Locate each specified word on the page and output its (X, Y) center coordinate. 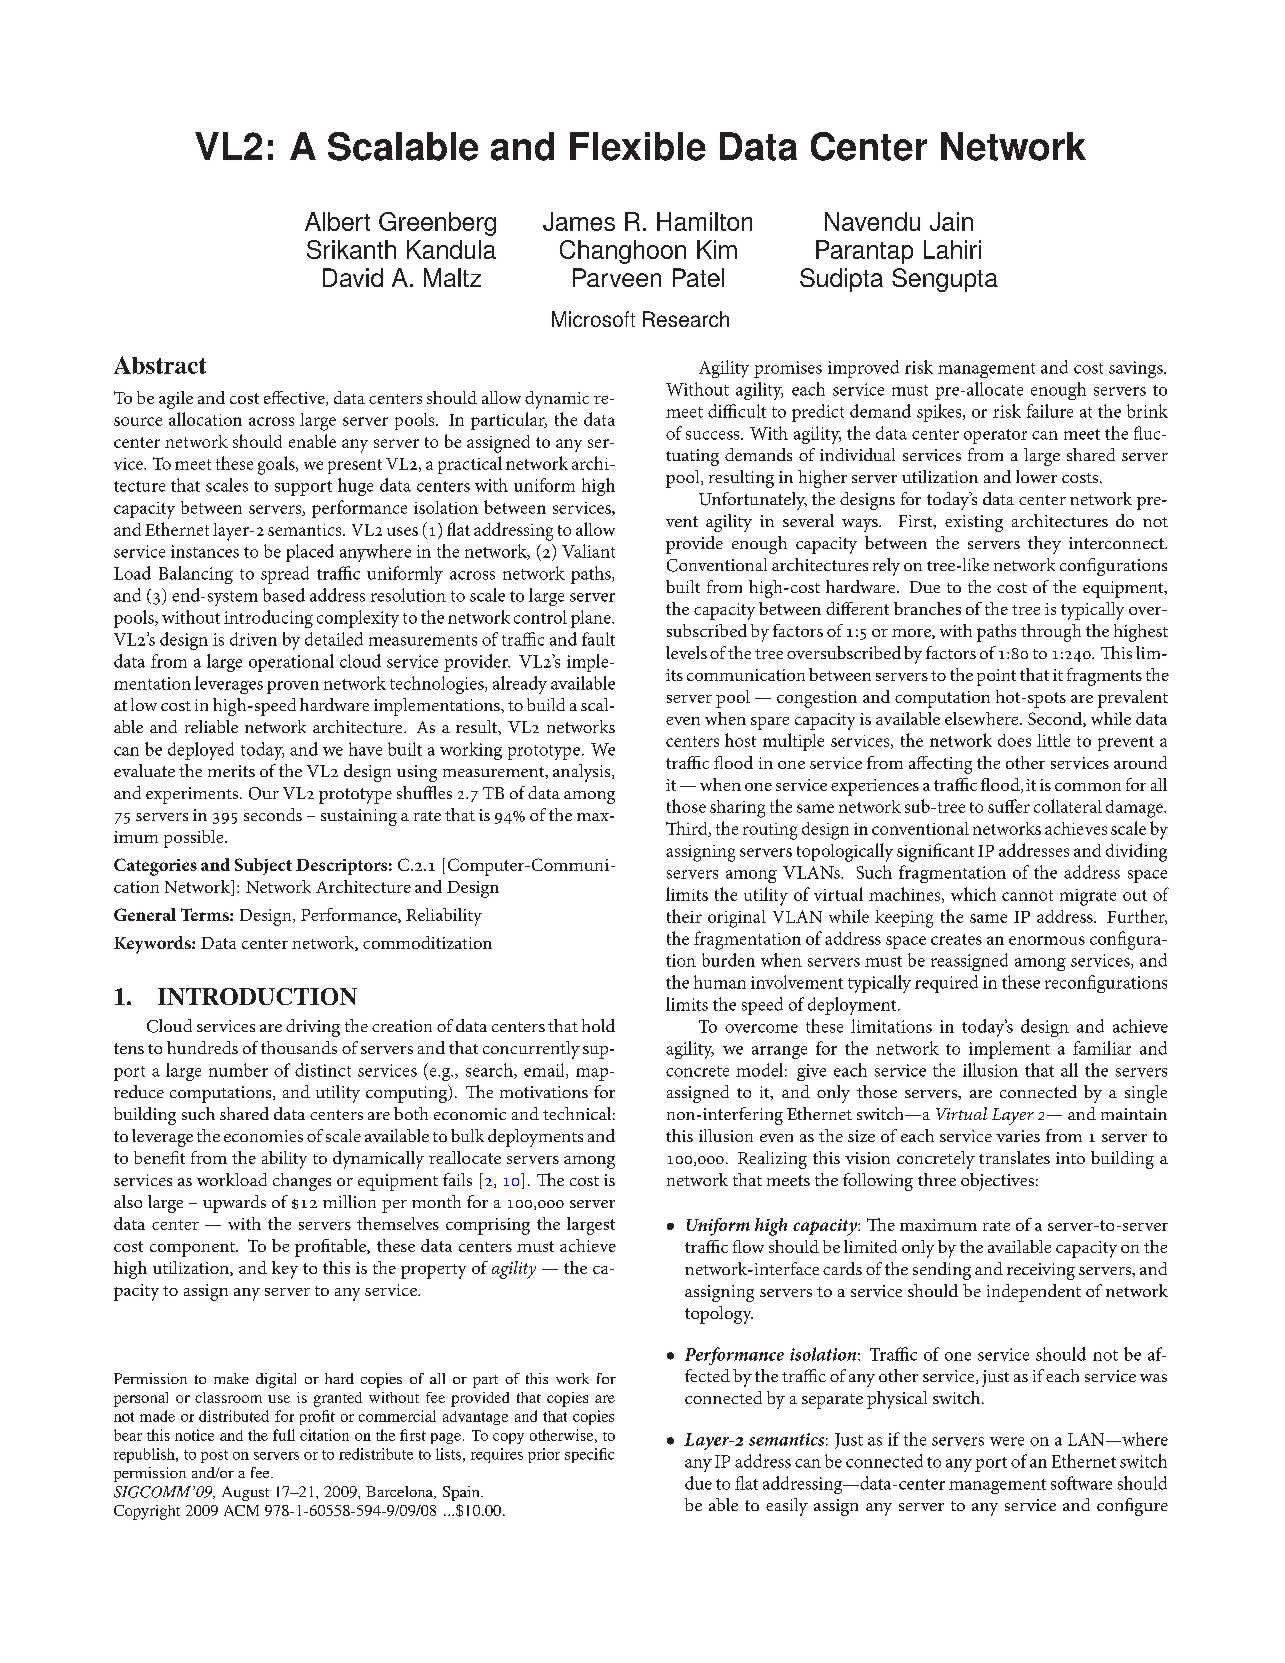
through (1051, 633)
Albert (337, 221)
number (238, 1070)
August (245, 1493)
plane (592, 619)
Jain (951, 221)
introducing (268, 619)
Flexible (638, 146)
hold (598, 1025)
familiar (1102, 1048)
